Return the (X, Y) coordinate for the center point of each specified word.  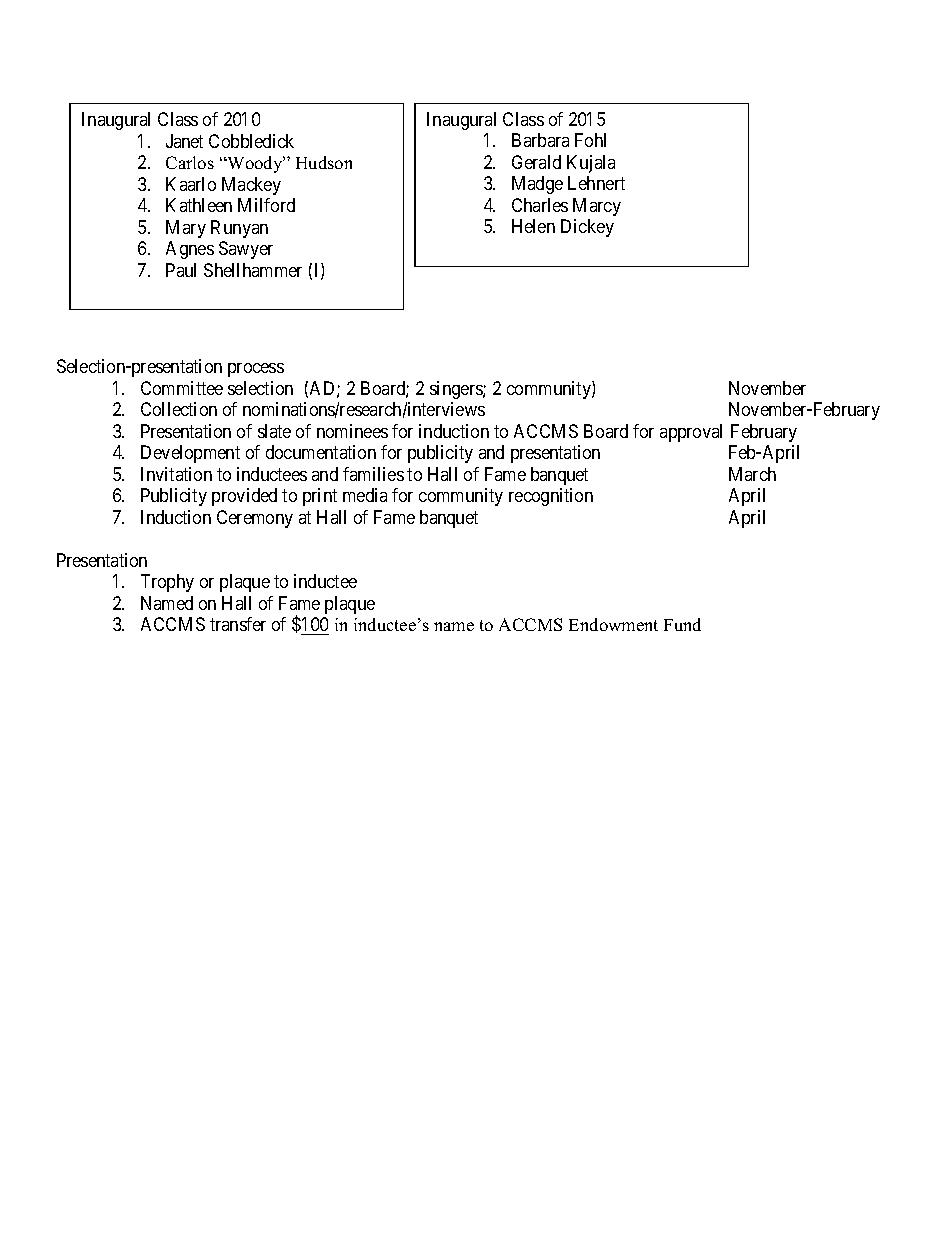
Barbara (540, 140)
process (256, 370)
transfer (238, 624)
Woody (255, 164)
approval (691, 433)
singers (457, 390)
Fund (682, 624)
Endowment (613, 624)
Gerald (536, 162)
